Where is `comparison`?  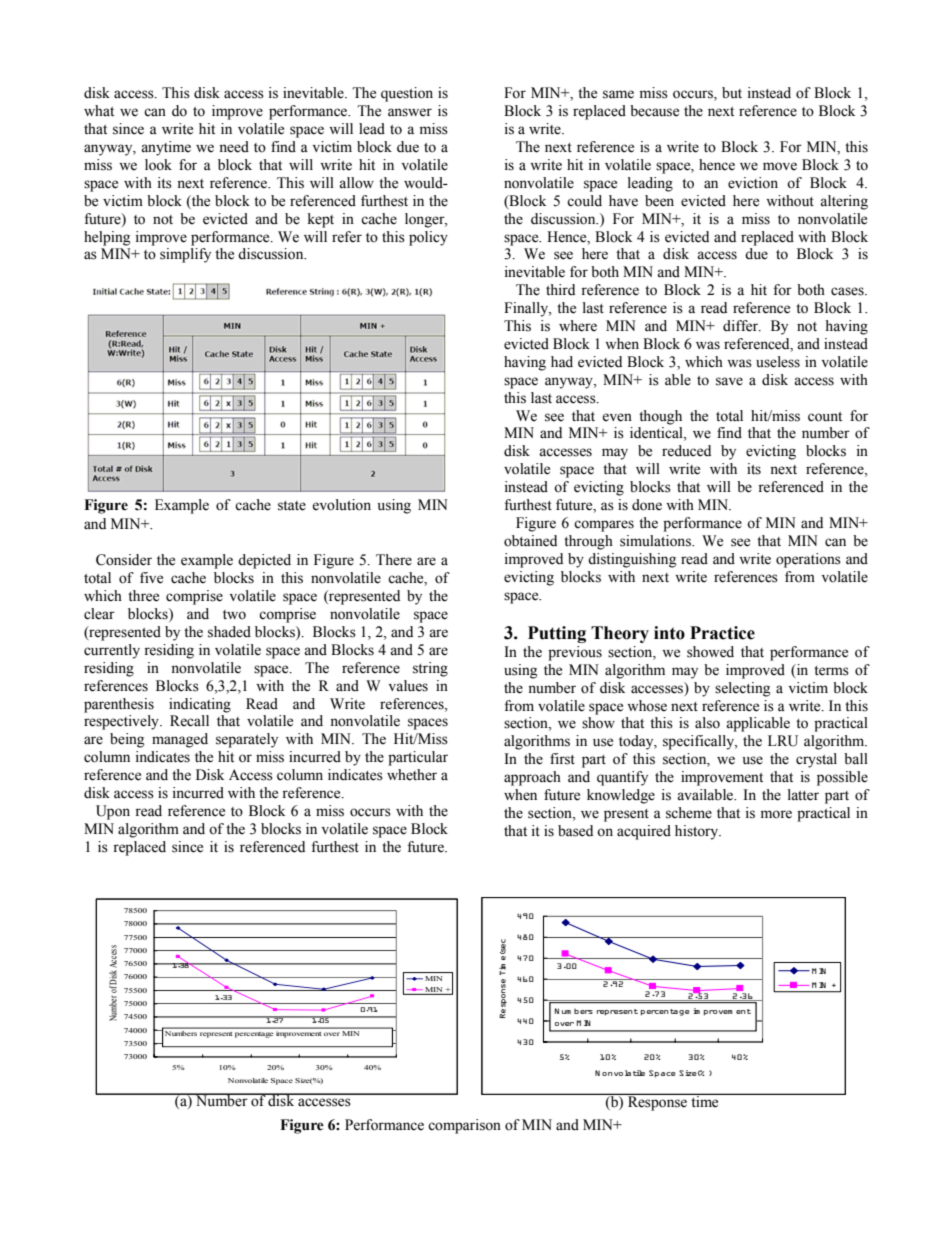
comparison is located at coordinates (464, 1126).
